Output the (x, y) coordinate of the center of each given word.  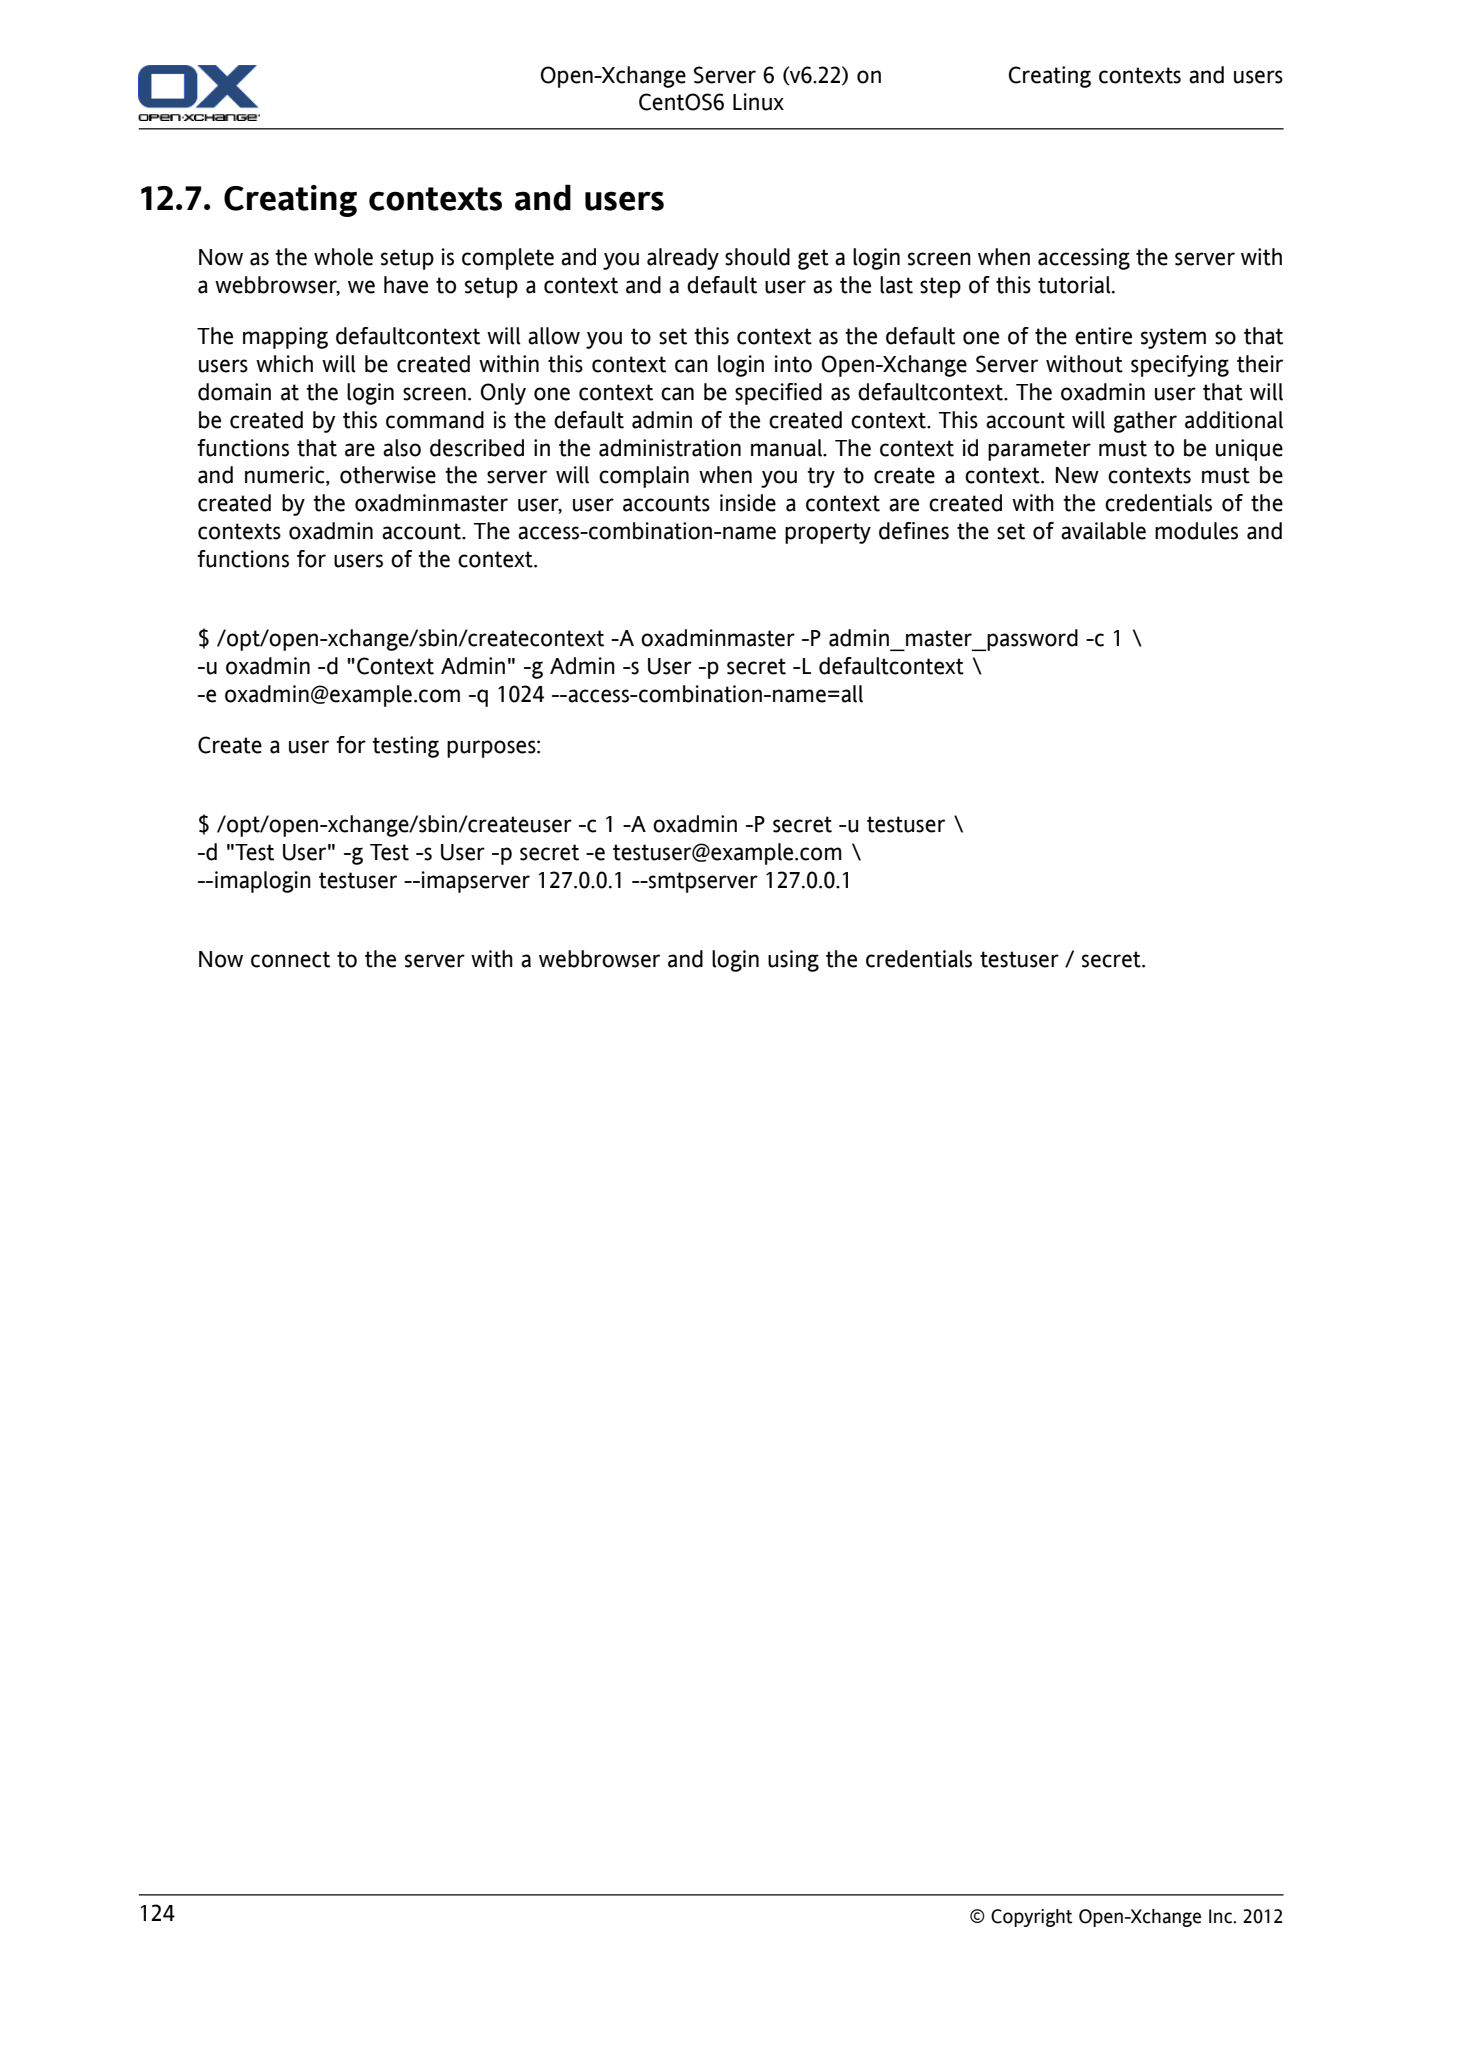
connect (290, 959)
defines (914, 531)
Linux (758, 102)
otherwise (388, 475)
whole (343, 257)
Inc (1221, 1916)
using (793, 961)
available (1103, 531)
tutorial (1075, 285)
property (828, 533)
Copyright (1031, 1918)
